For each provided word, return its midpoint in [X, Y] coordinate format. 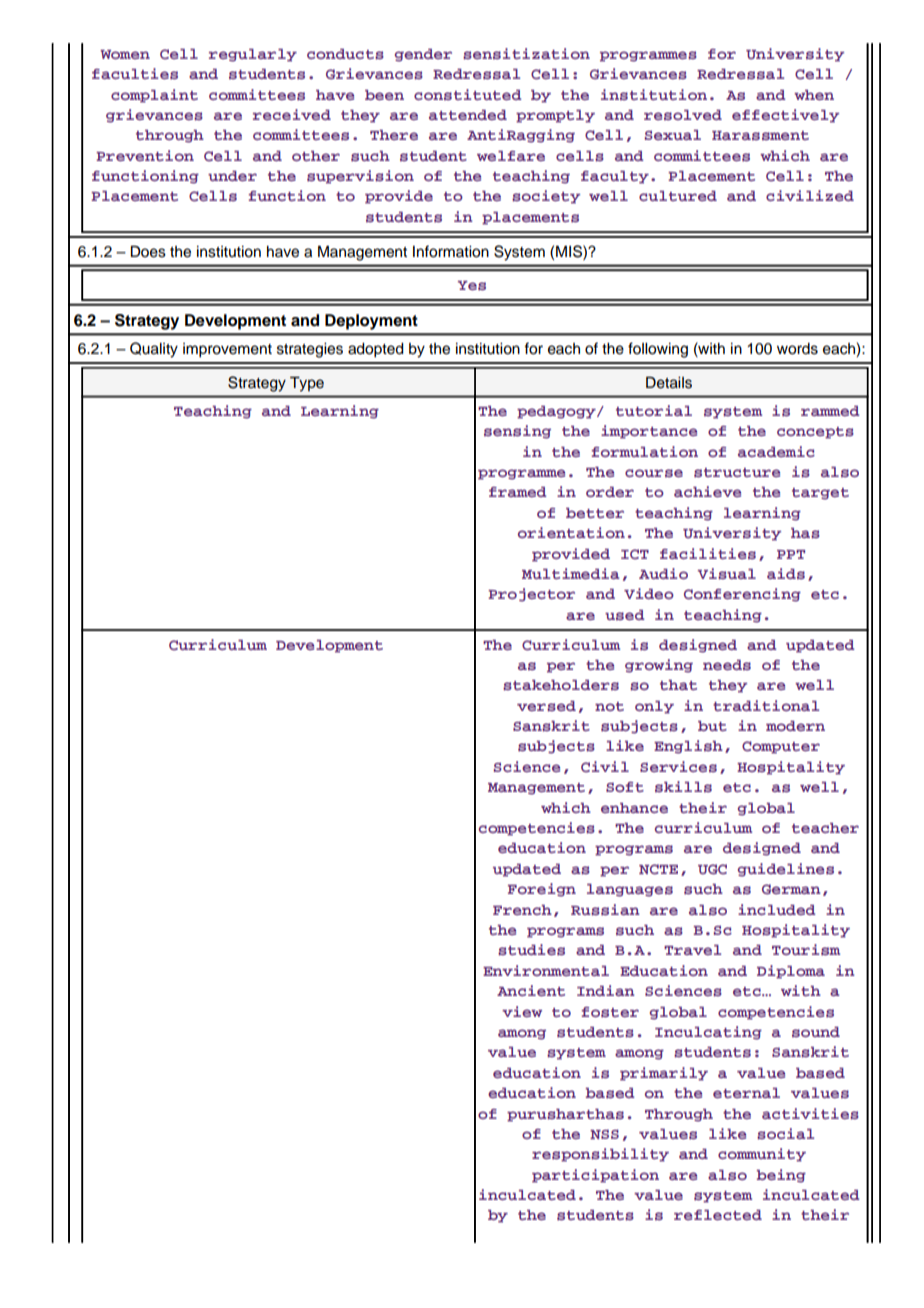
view [522, 1011]
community [762, 1155]
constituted [468, 94]
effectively [785, 116]
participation [595, 1176]
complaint [154, 96]
